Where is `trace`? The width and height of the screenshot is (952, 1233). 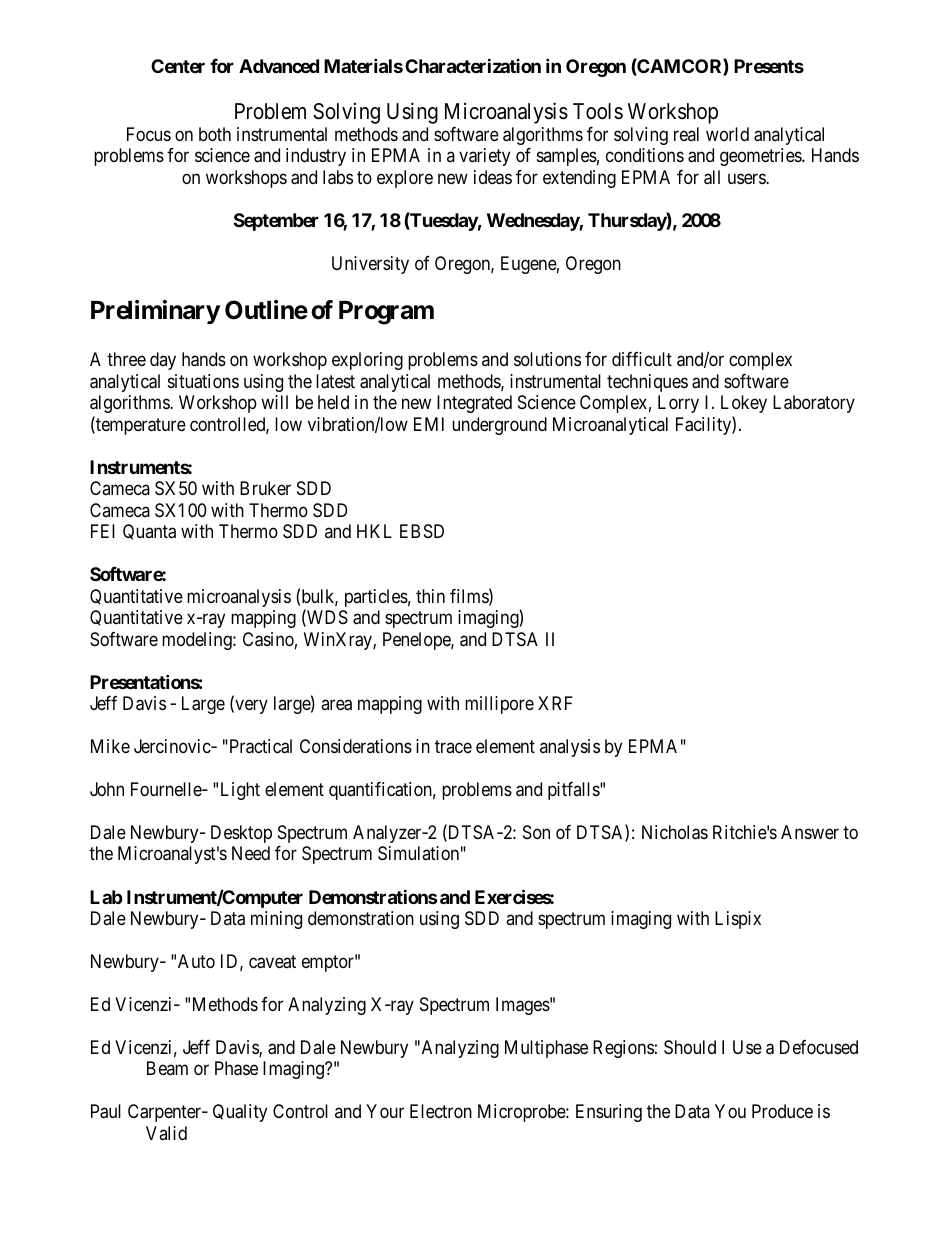 trace is located at coordinates (453, 746).
